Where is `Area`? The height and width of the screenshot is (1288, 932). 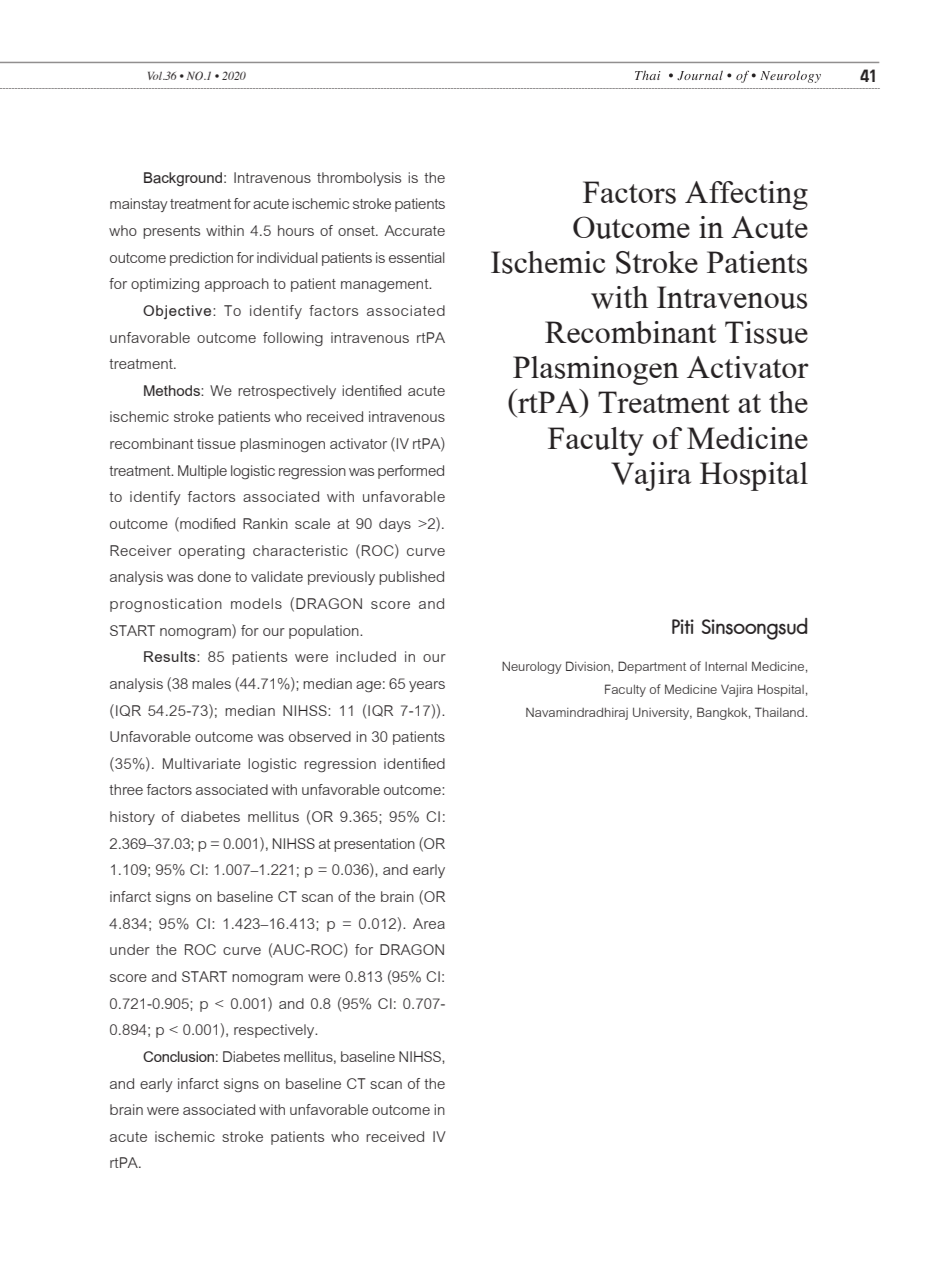
Area is located at coordinates (429, 923).
